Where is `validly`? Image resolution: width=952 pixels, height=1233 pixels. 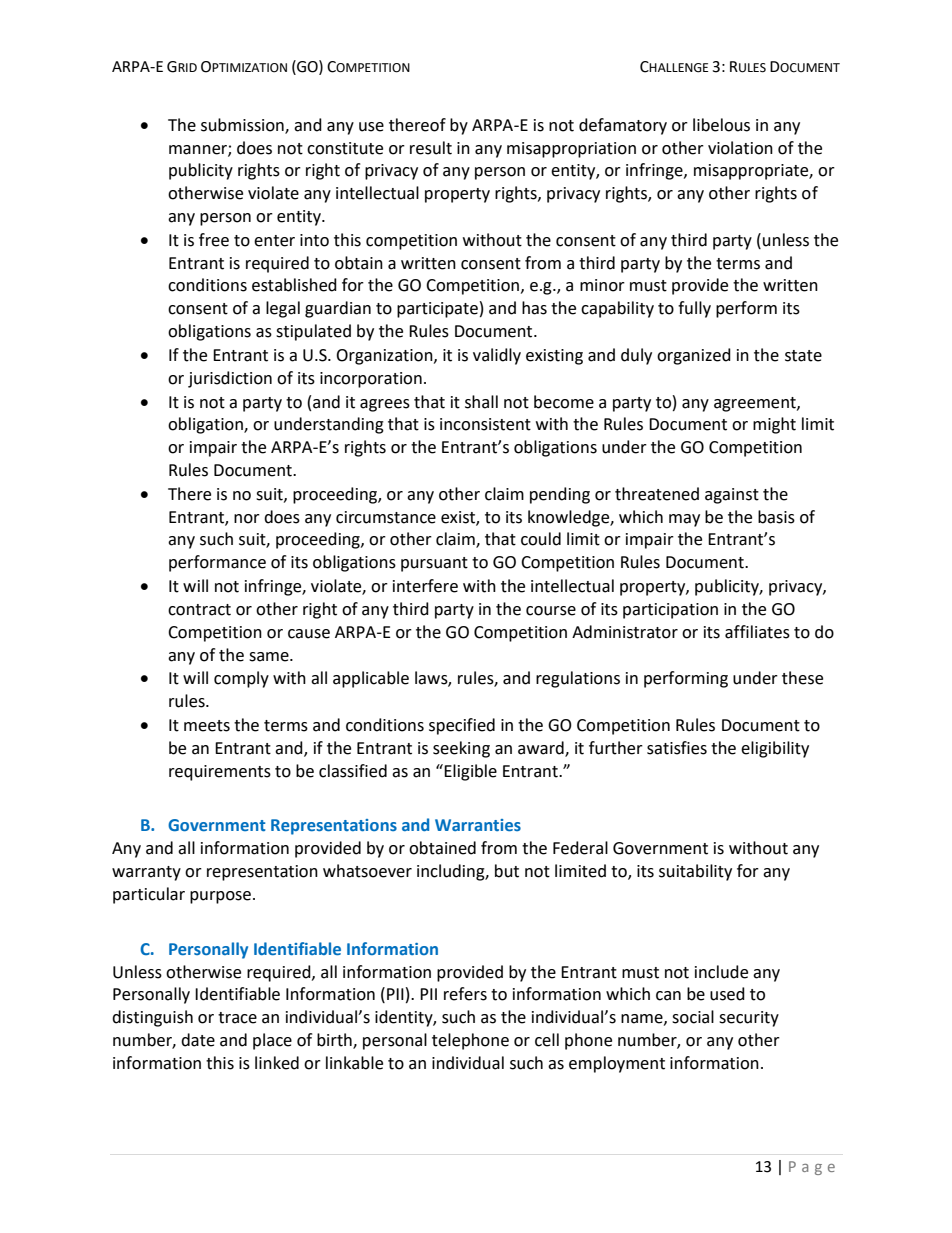 validly is located at coordinates (497, 356).
